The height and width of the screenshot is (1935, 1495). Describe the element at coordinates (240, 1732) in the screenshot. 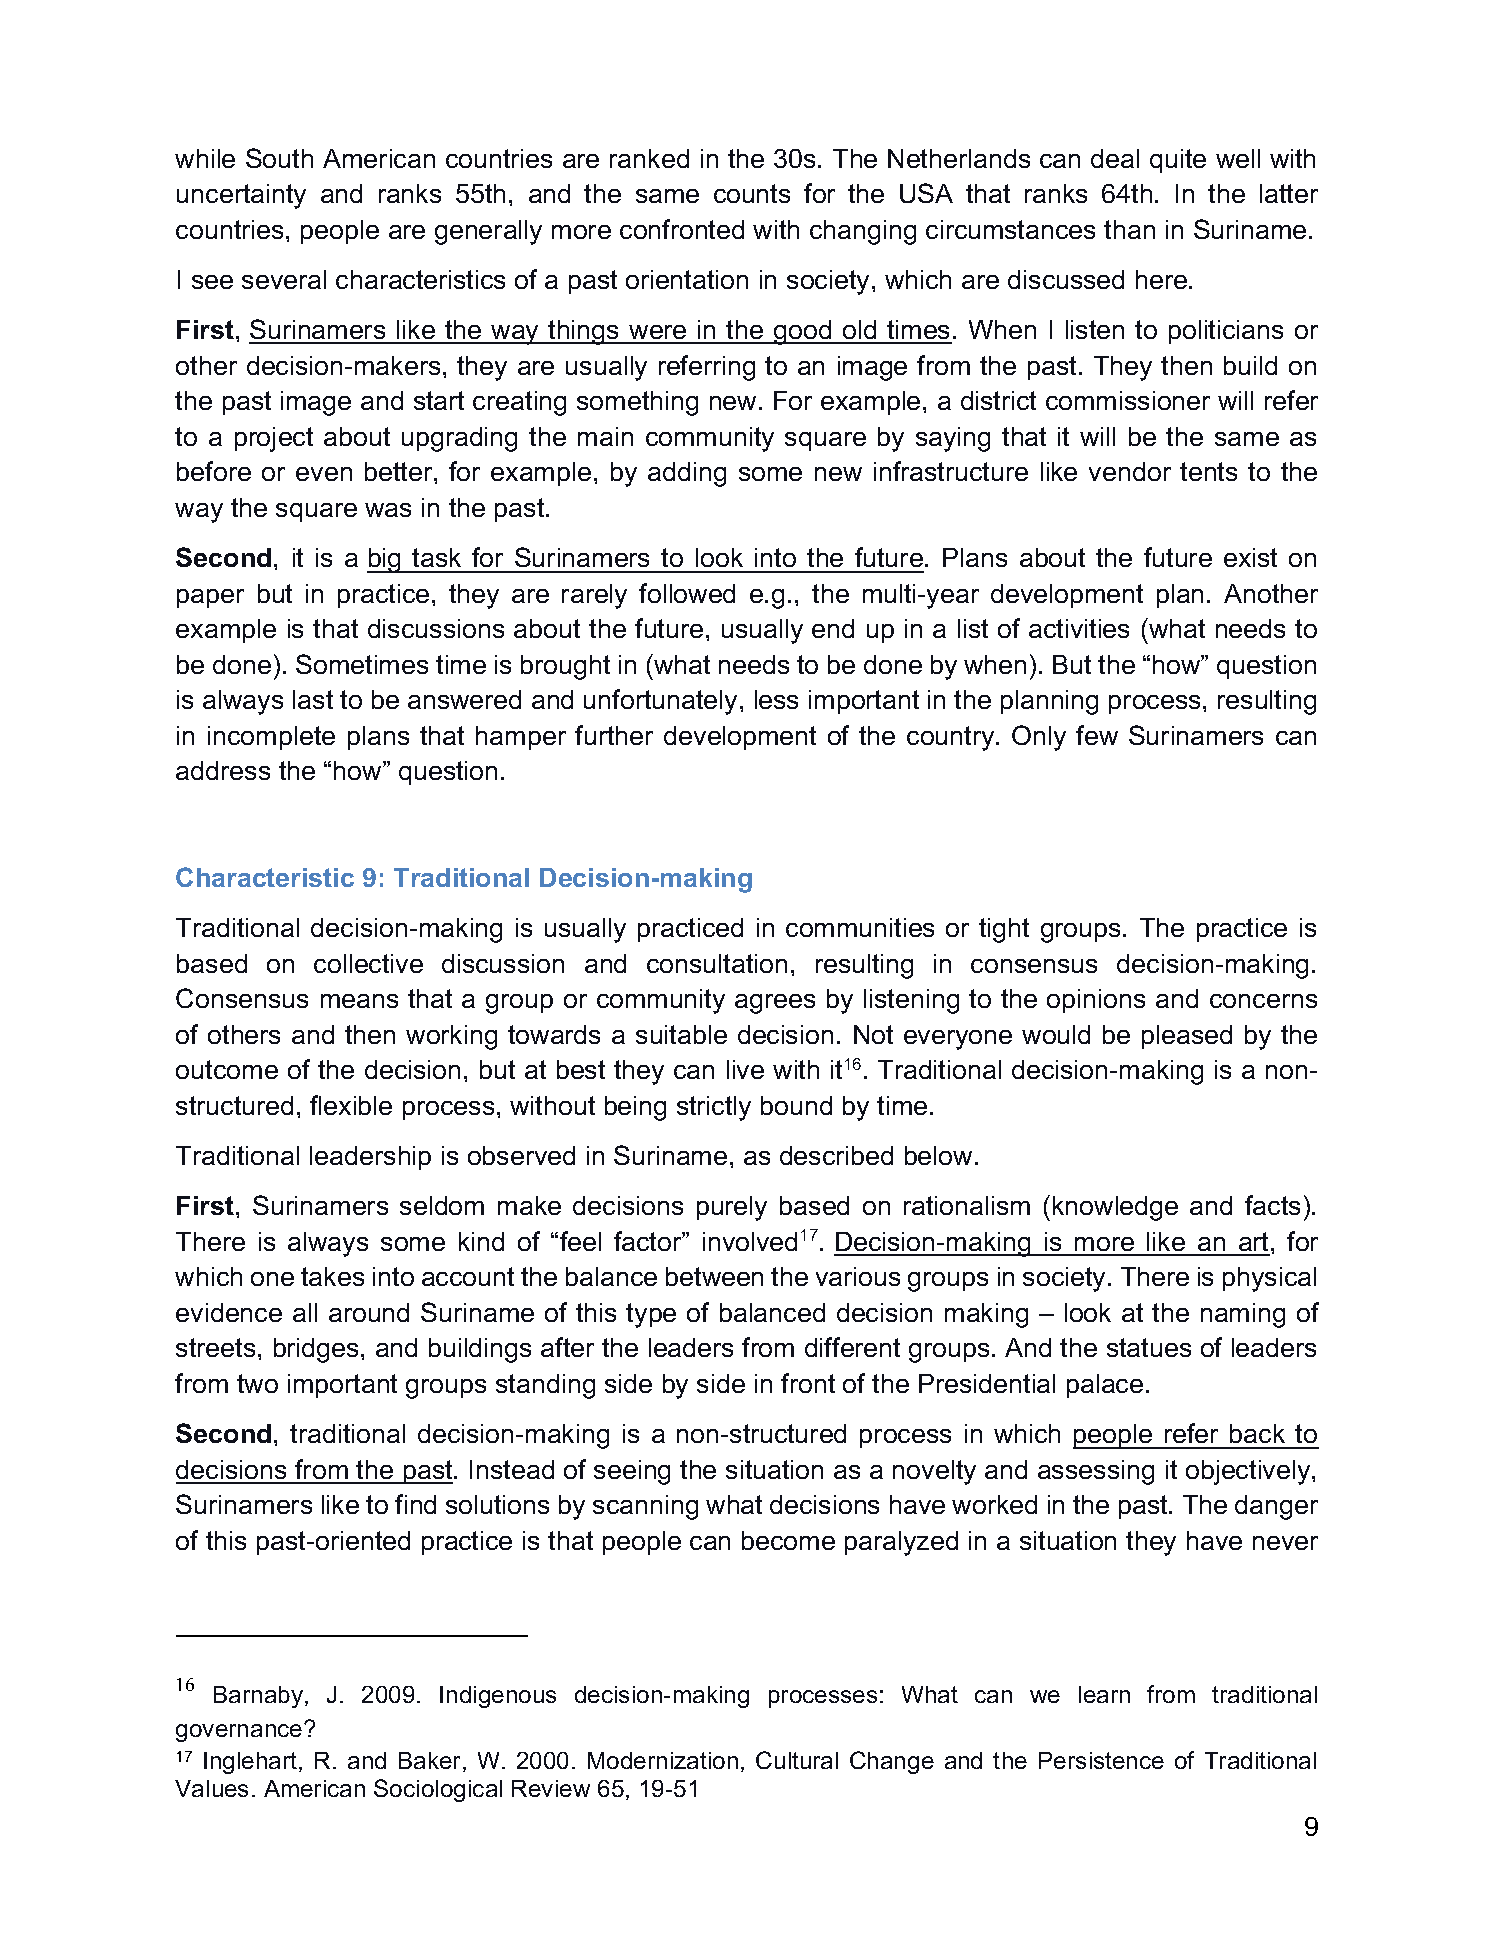

I see `governance` at that location.
